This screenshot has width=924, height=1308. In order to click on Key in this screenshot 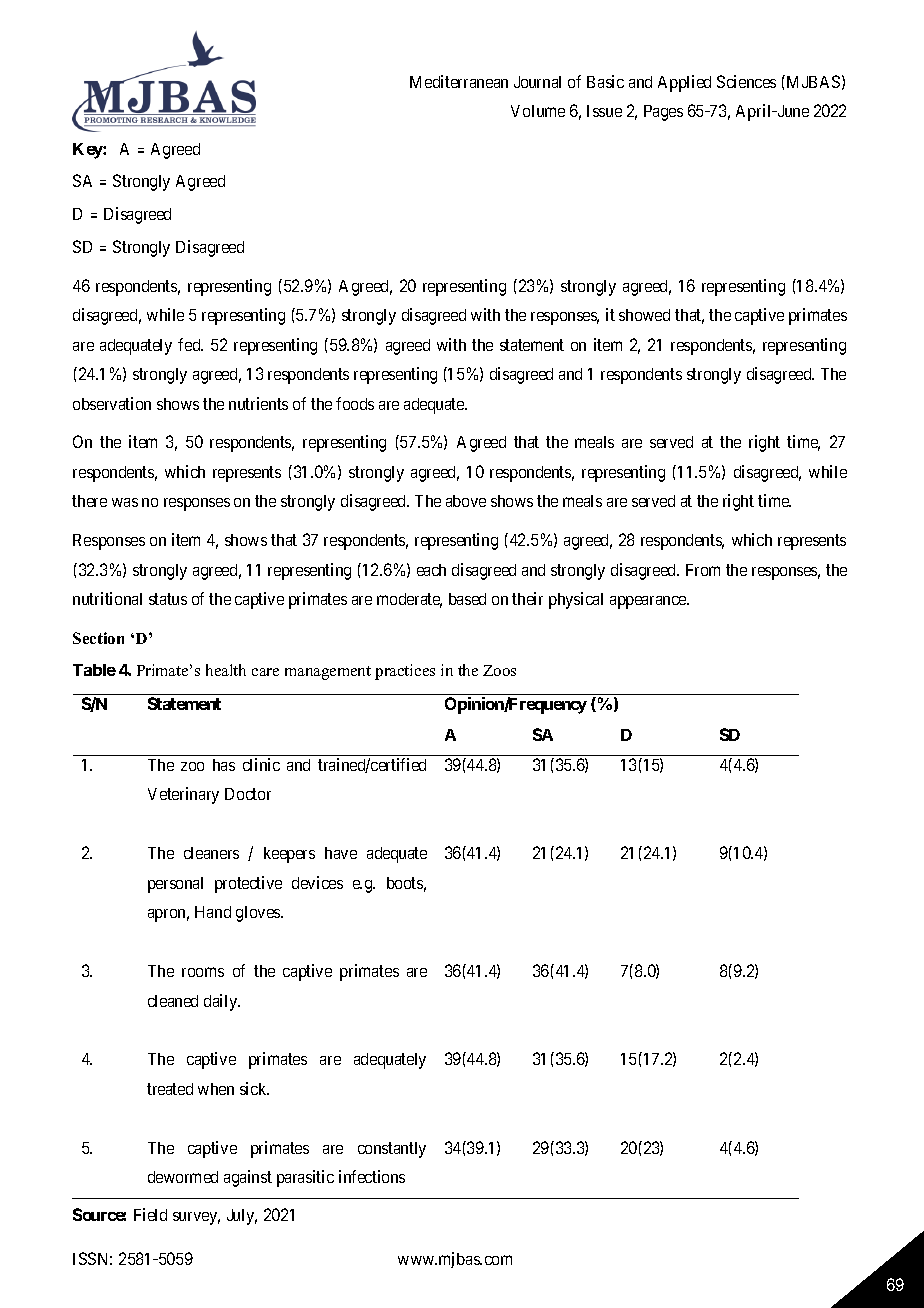, I will do `click(88, 151)`.
